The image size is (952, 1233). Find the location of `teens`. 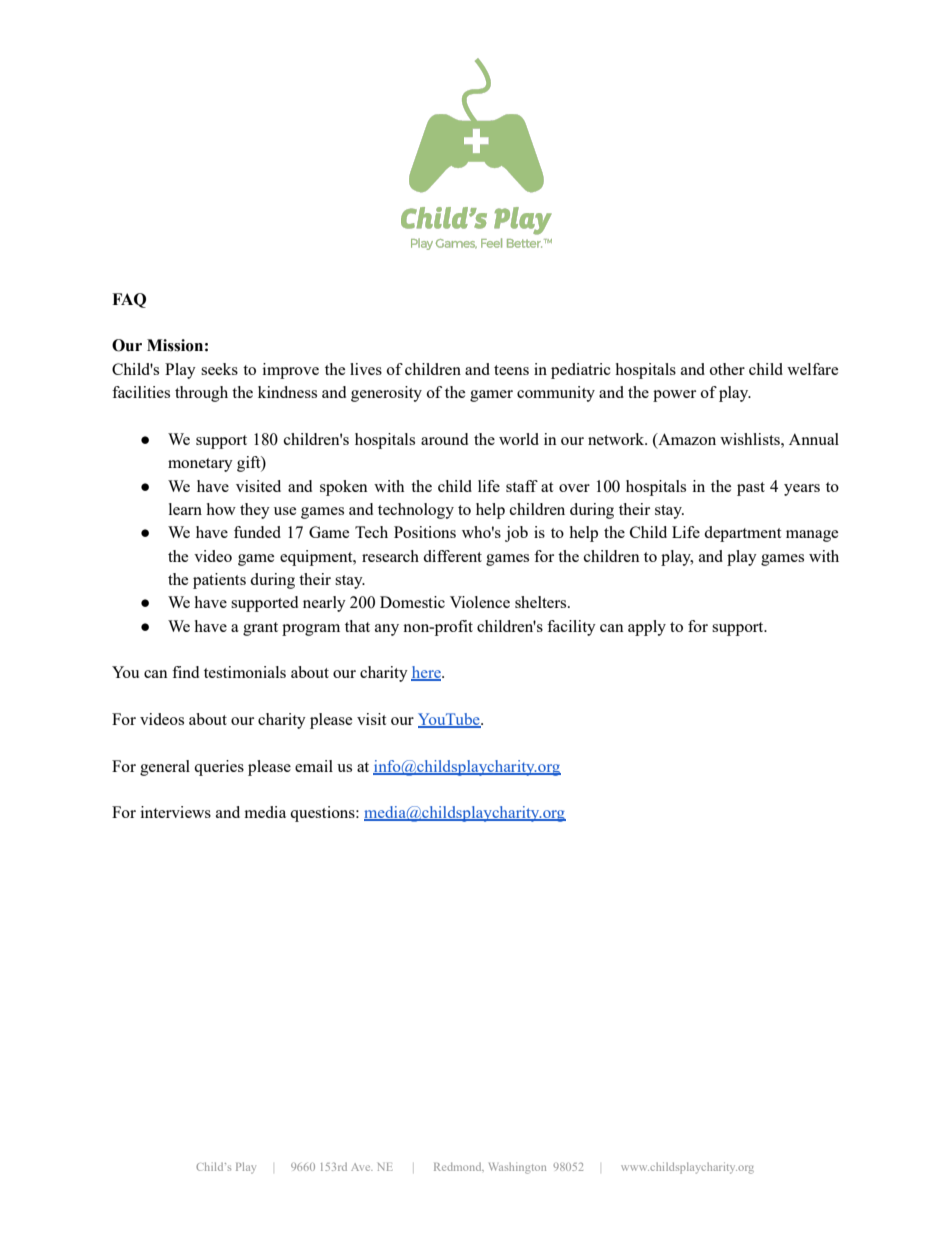

teens is located at coordinates (511, 370).
